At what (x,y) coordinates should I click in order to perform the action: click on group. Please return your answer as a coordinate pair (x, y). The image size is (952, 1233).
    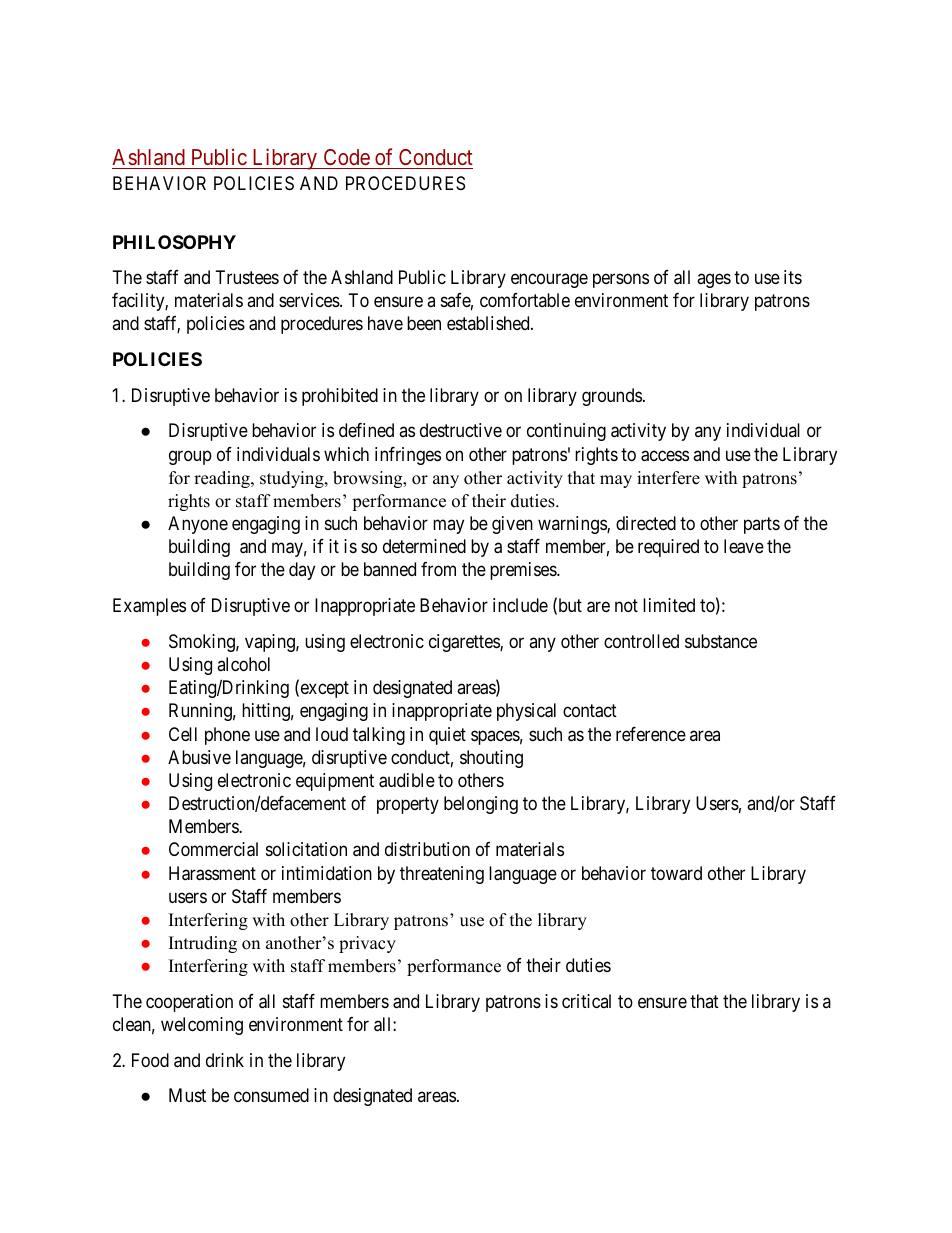
    Looking at the image, I should click on (190, 457).
